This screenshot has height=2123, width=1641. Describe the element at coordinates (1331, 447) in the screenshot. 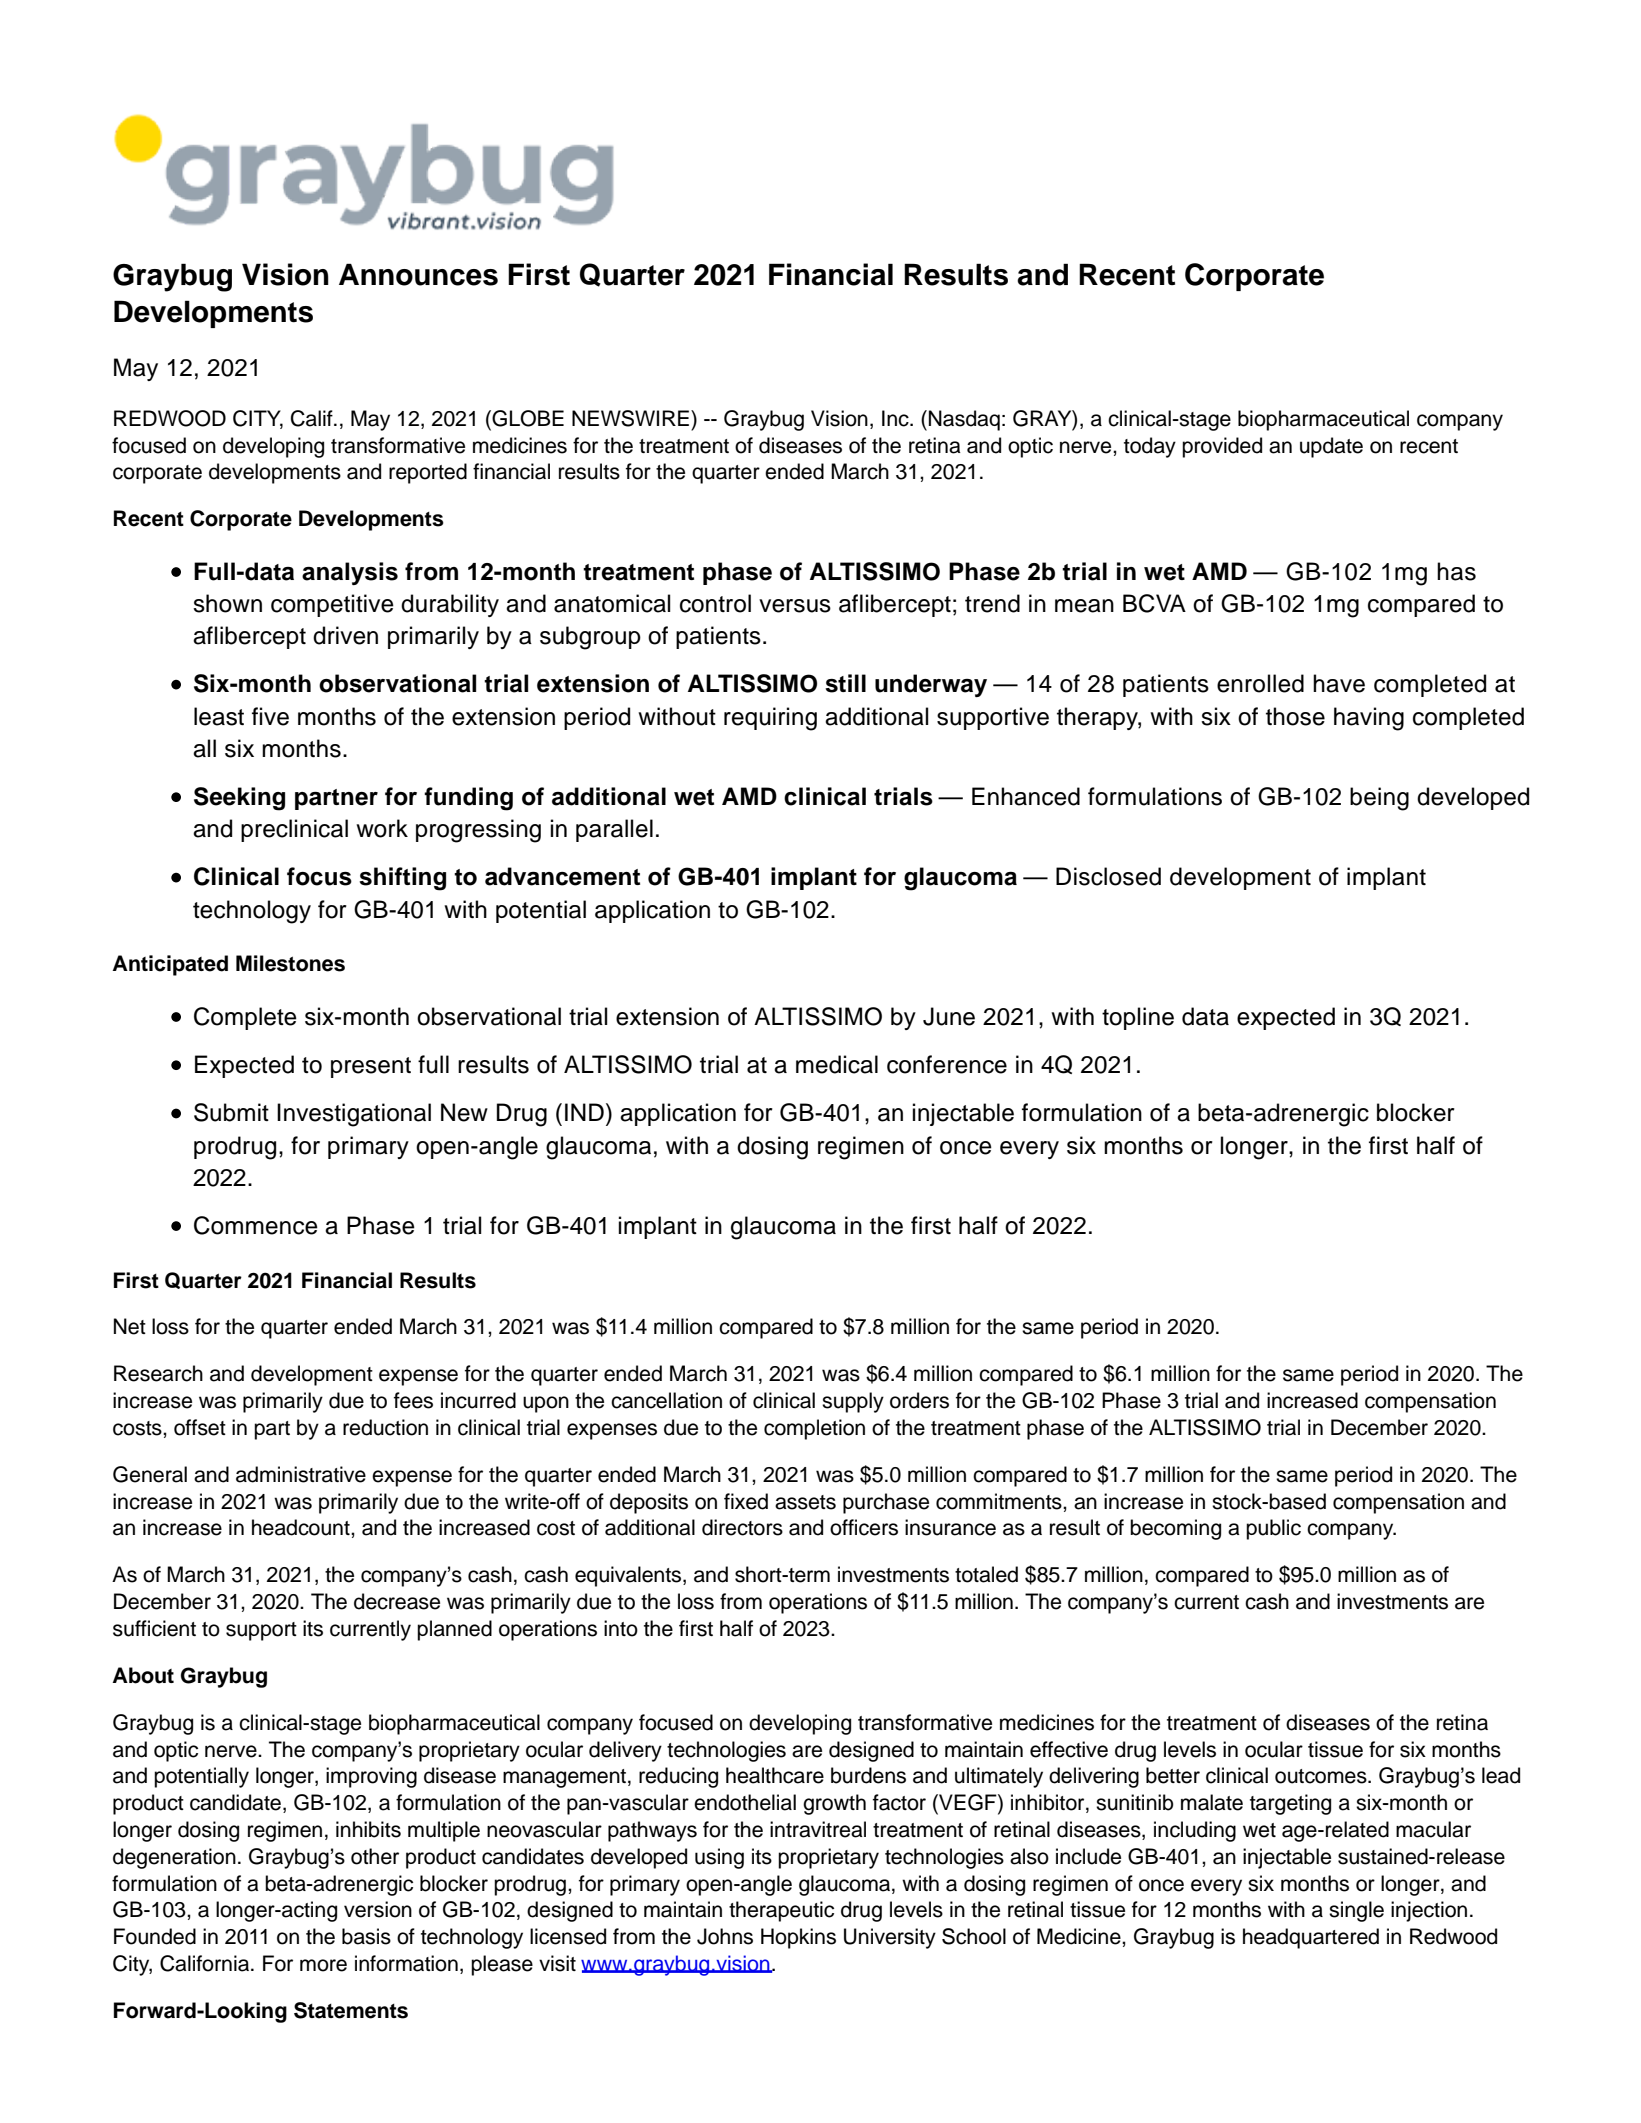

I see `update` at that location.
